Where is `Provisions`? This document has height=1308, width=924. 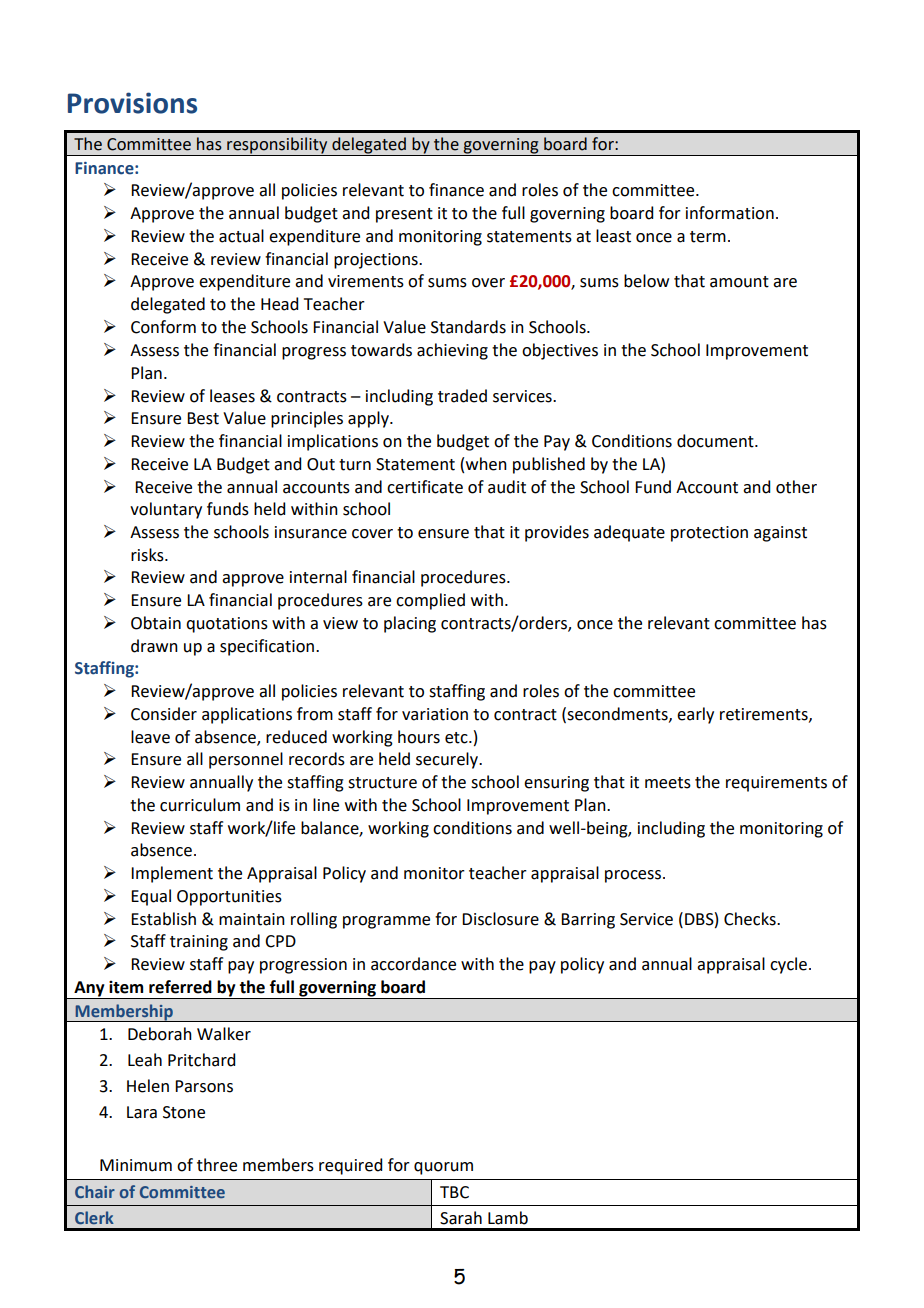
Provisions is located at coordinates (132, 103).
